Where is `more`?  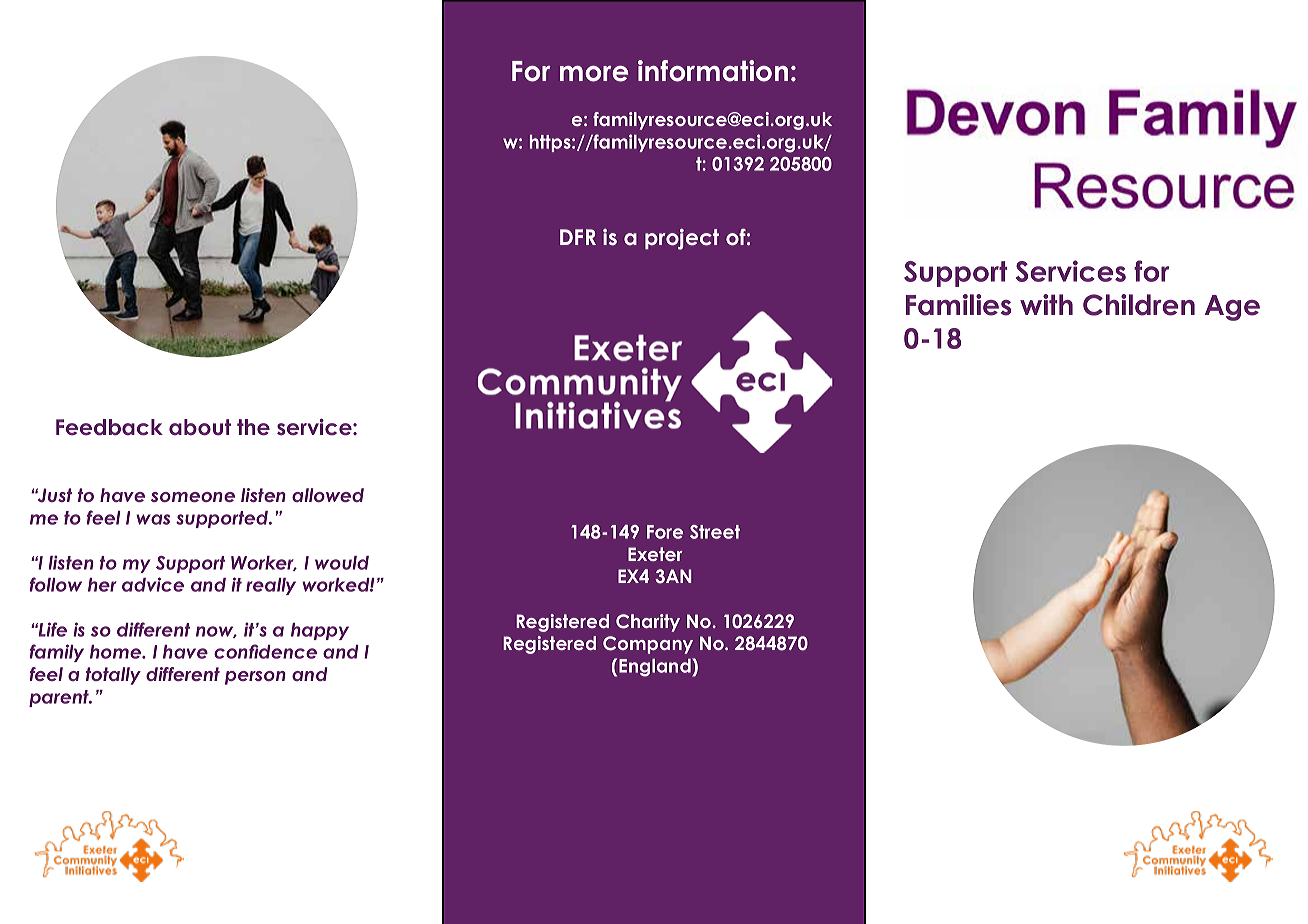
more is located at coordinates (594, 74).
